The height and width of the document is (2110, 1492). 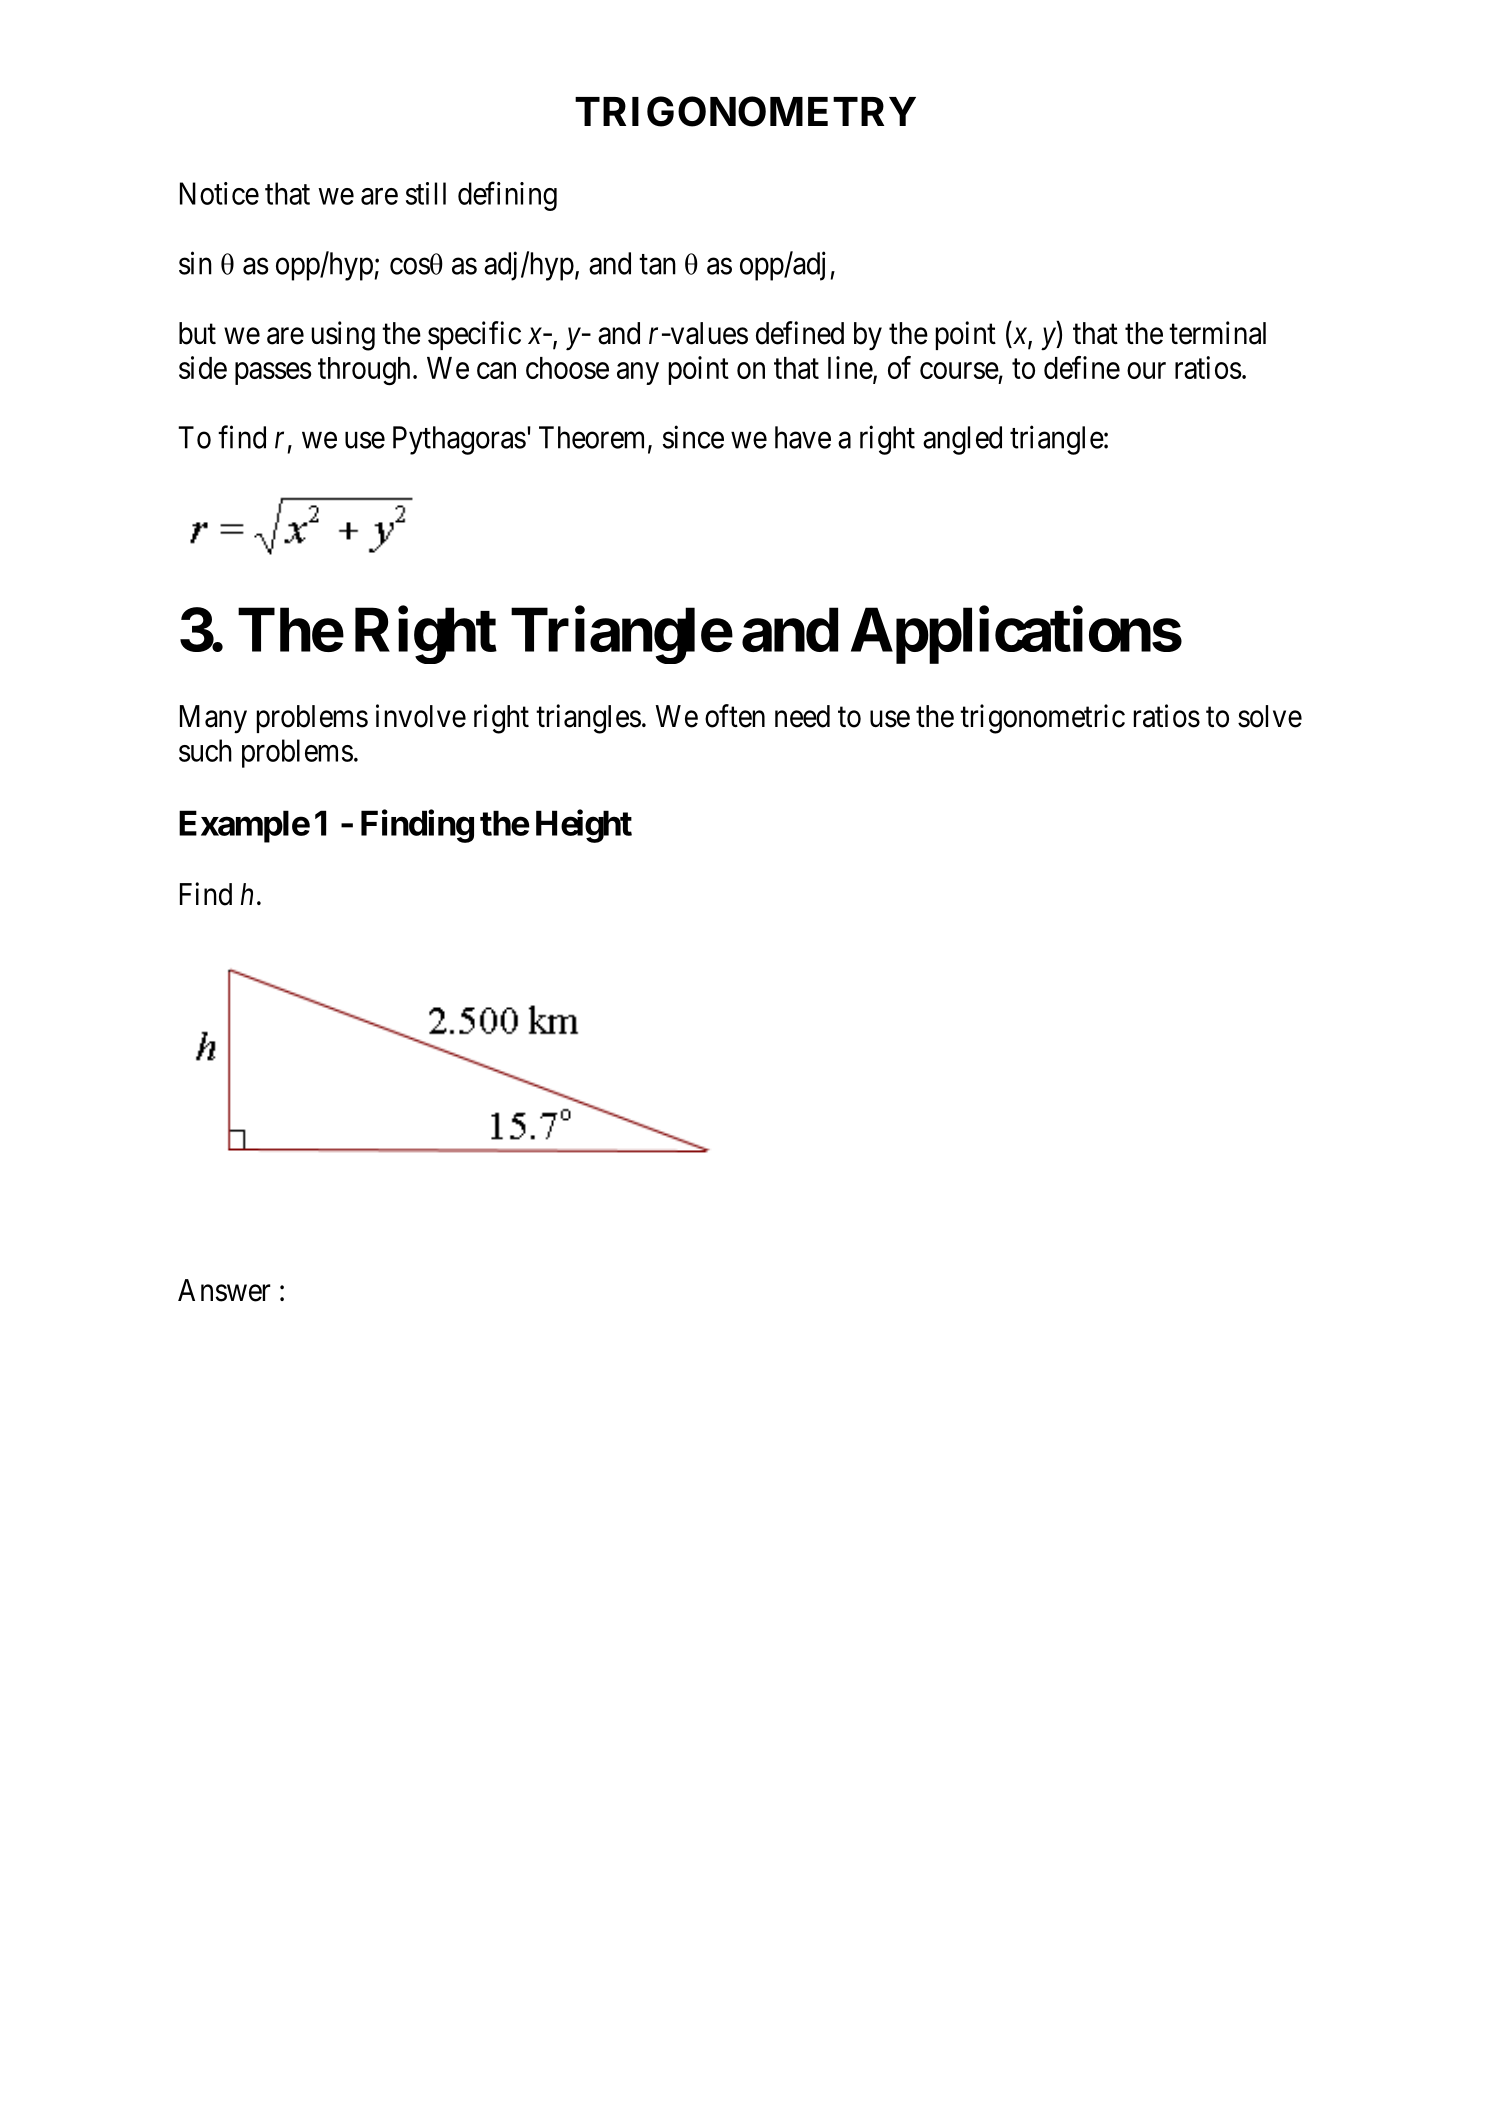 I want to click on Notice, so click(x=219, y=193).
